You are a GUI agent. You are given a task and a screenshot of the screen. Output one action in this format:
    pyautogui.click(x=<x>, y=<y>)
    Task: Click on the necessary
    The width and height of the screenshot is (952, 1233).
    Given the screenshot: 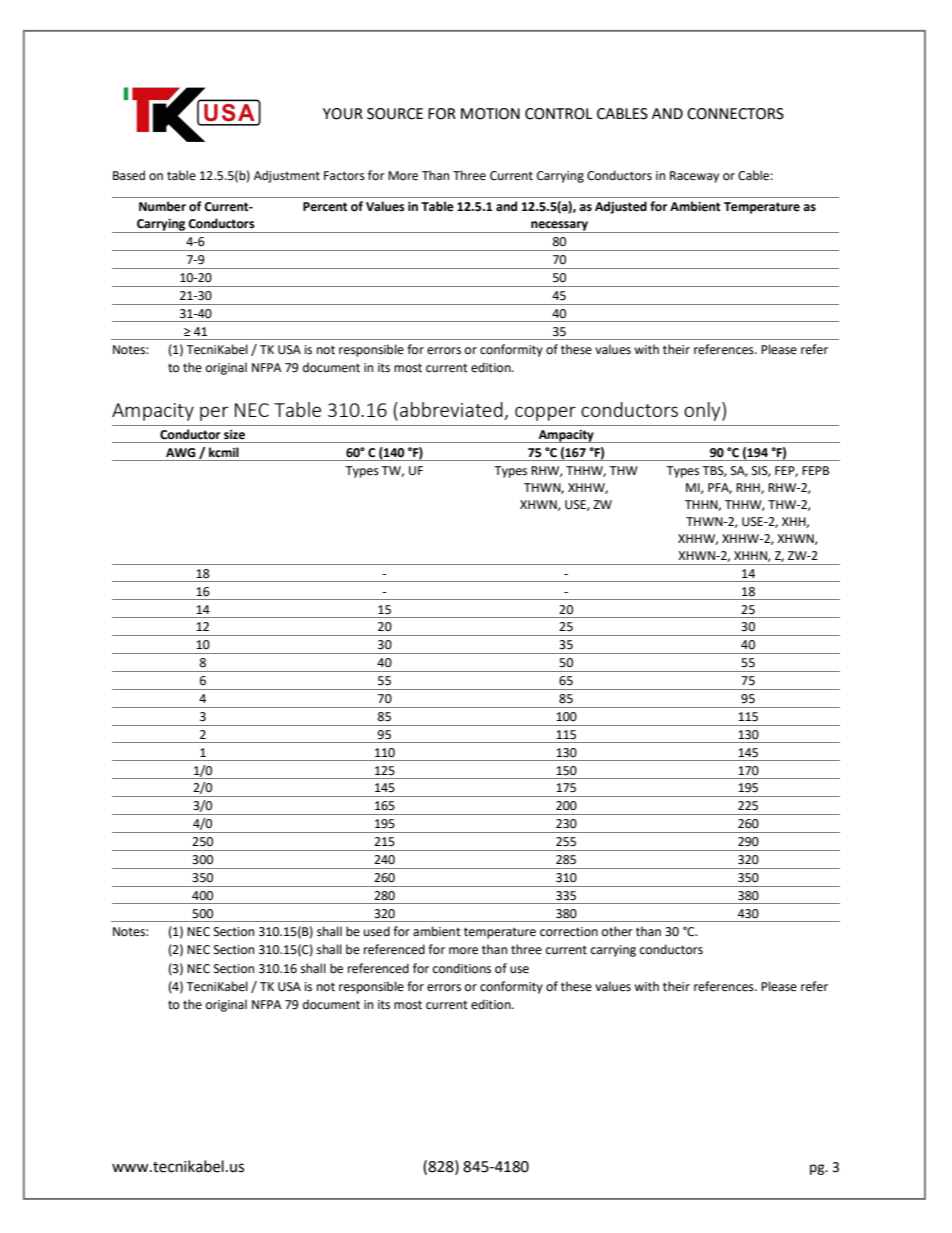 What is the action you would take?
    pyautogui.click(x=559, y=227)
